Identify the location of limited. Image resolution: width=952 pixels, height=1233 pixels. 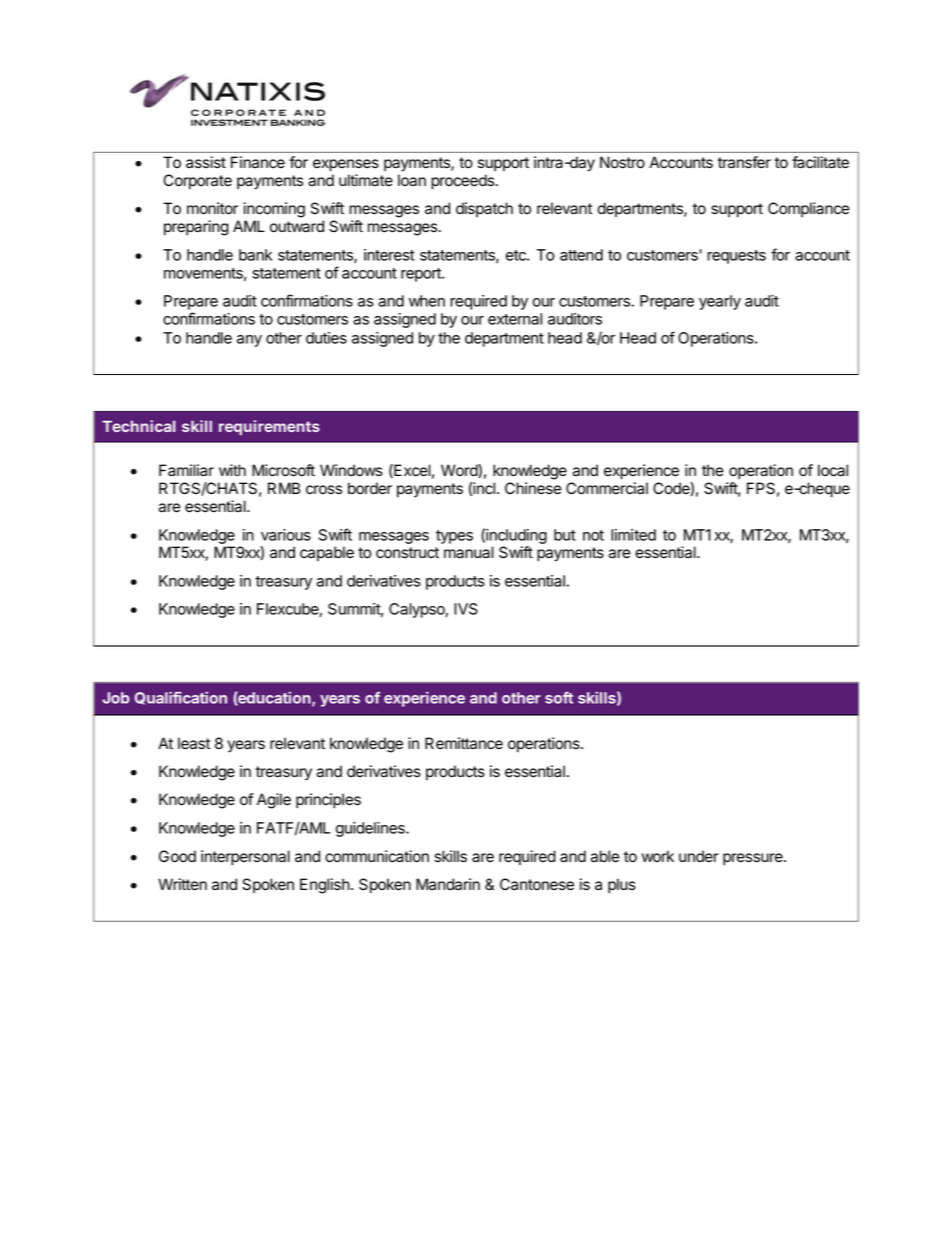
(633, 535).
